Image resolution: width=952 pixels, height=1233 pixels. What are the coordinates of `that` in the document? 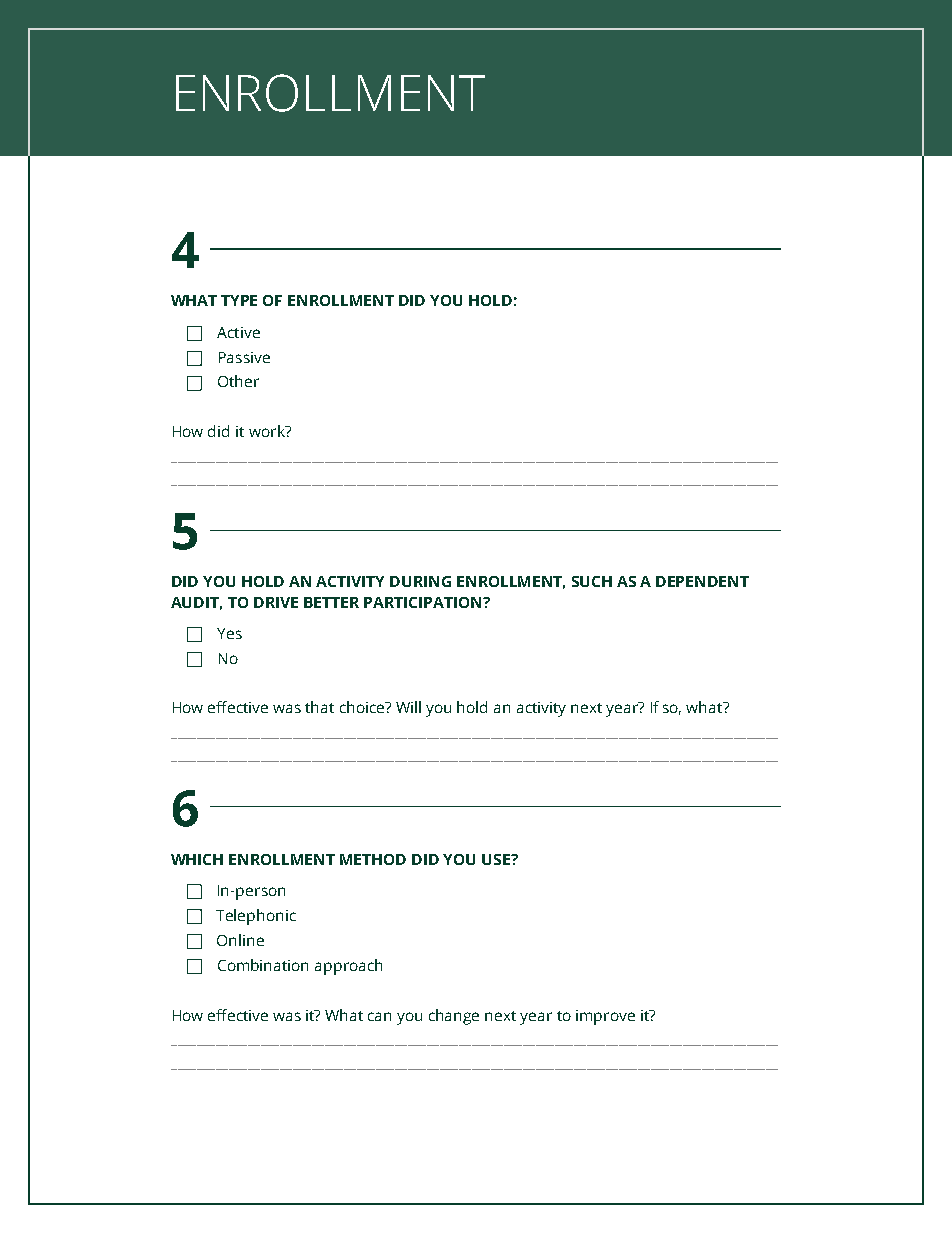 It's located at (319, 707).
